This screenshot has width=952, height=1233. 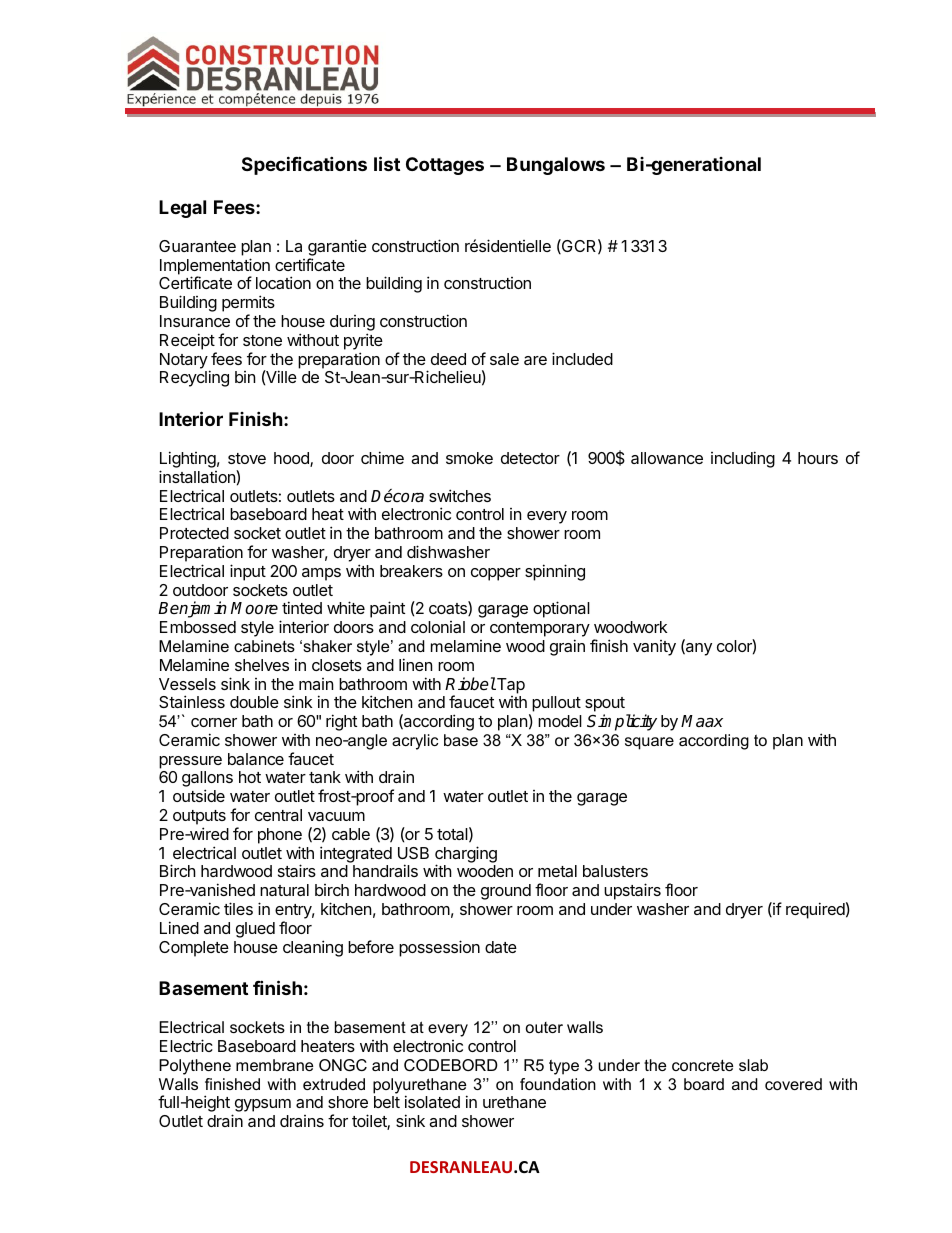 I want to click on hot, so click(x=250, y=777).
